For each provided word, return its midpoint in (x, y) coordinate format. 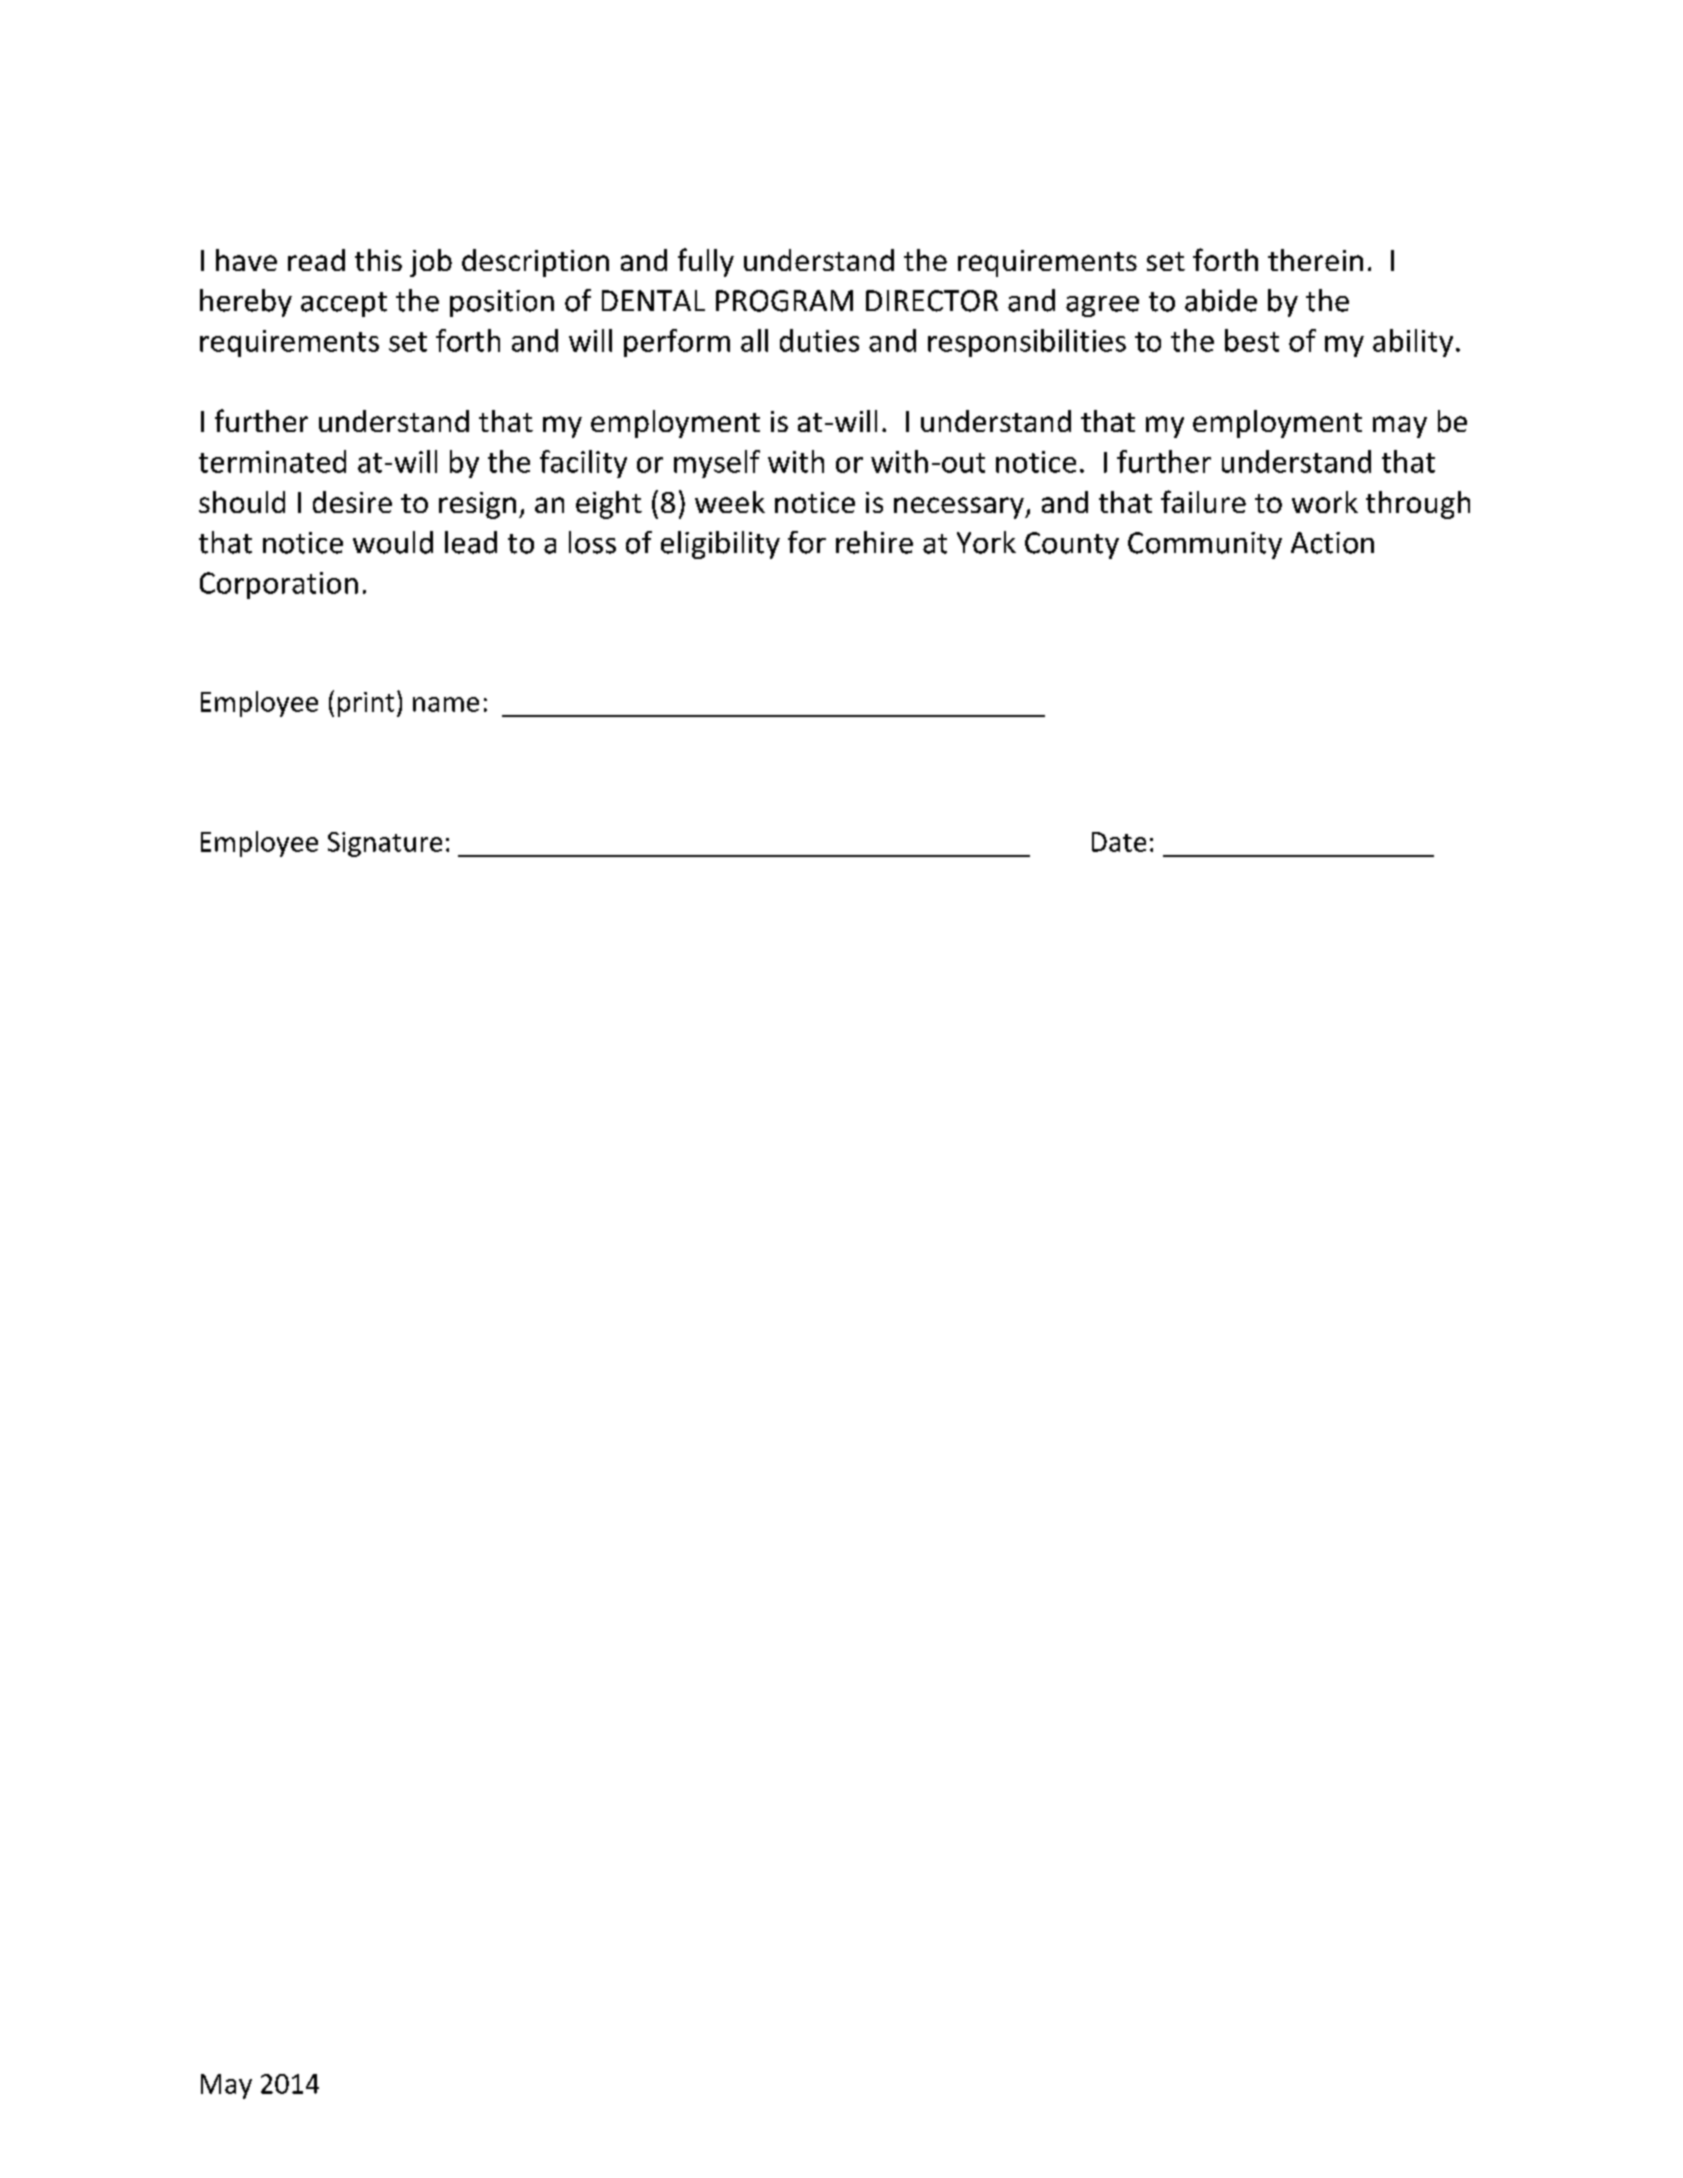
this (378, 260)
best (1252, 340)
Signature (385, 844)
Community (1205, 545)
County (1072, 545)
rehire (874, 542)
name (446, 704)
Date (1119, 842)
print (366, 704)
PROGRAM (784, 301)
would (393, 542)
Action (1332, 543)
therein (1315, 260)
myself (717, 464)
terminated (272, 461)
